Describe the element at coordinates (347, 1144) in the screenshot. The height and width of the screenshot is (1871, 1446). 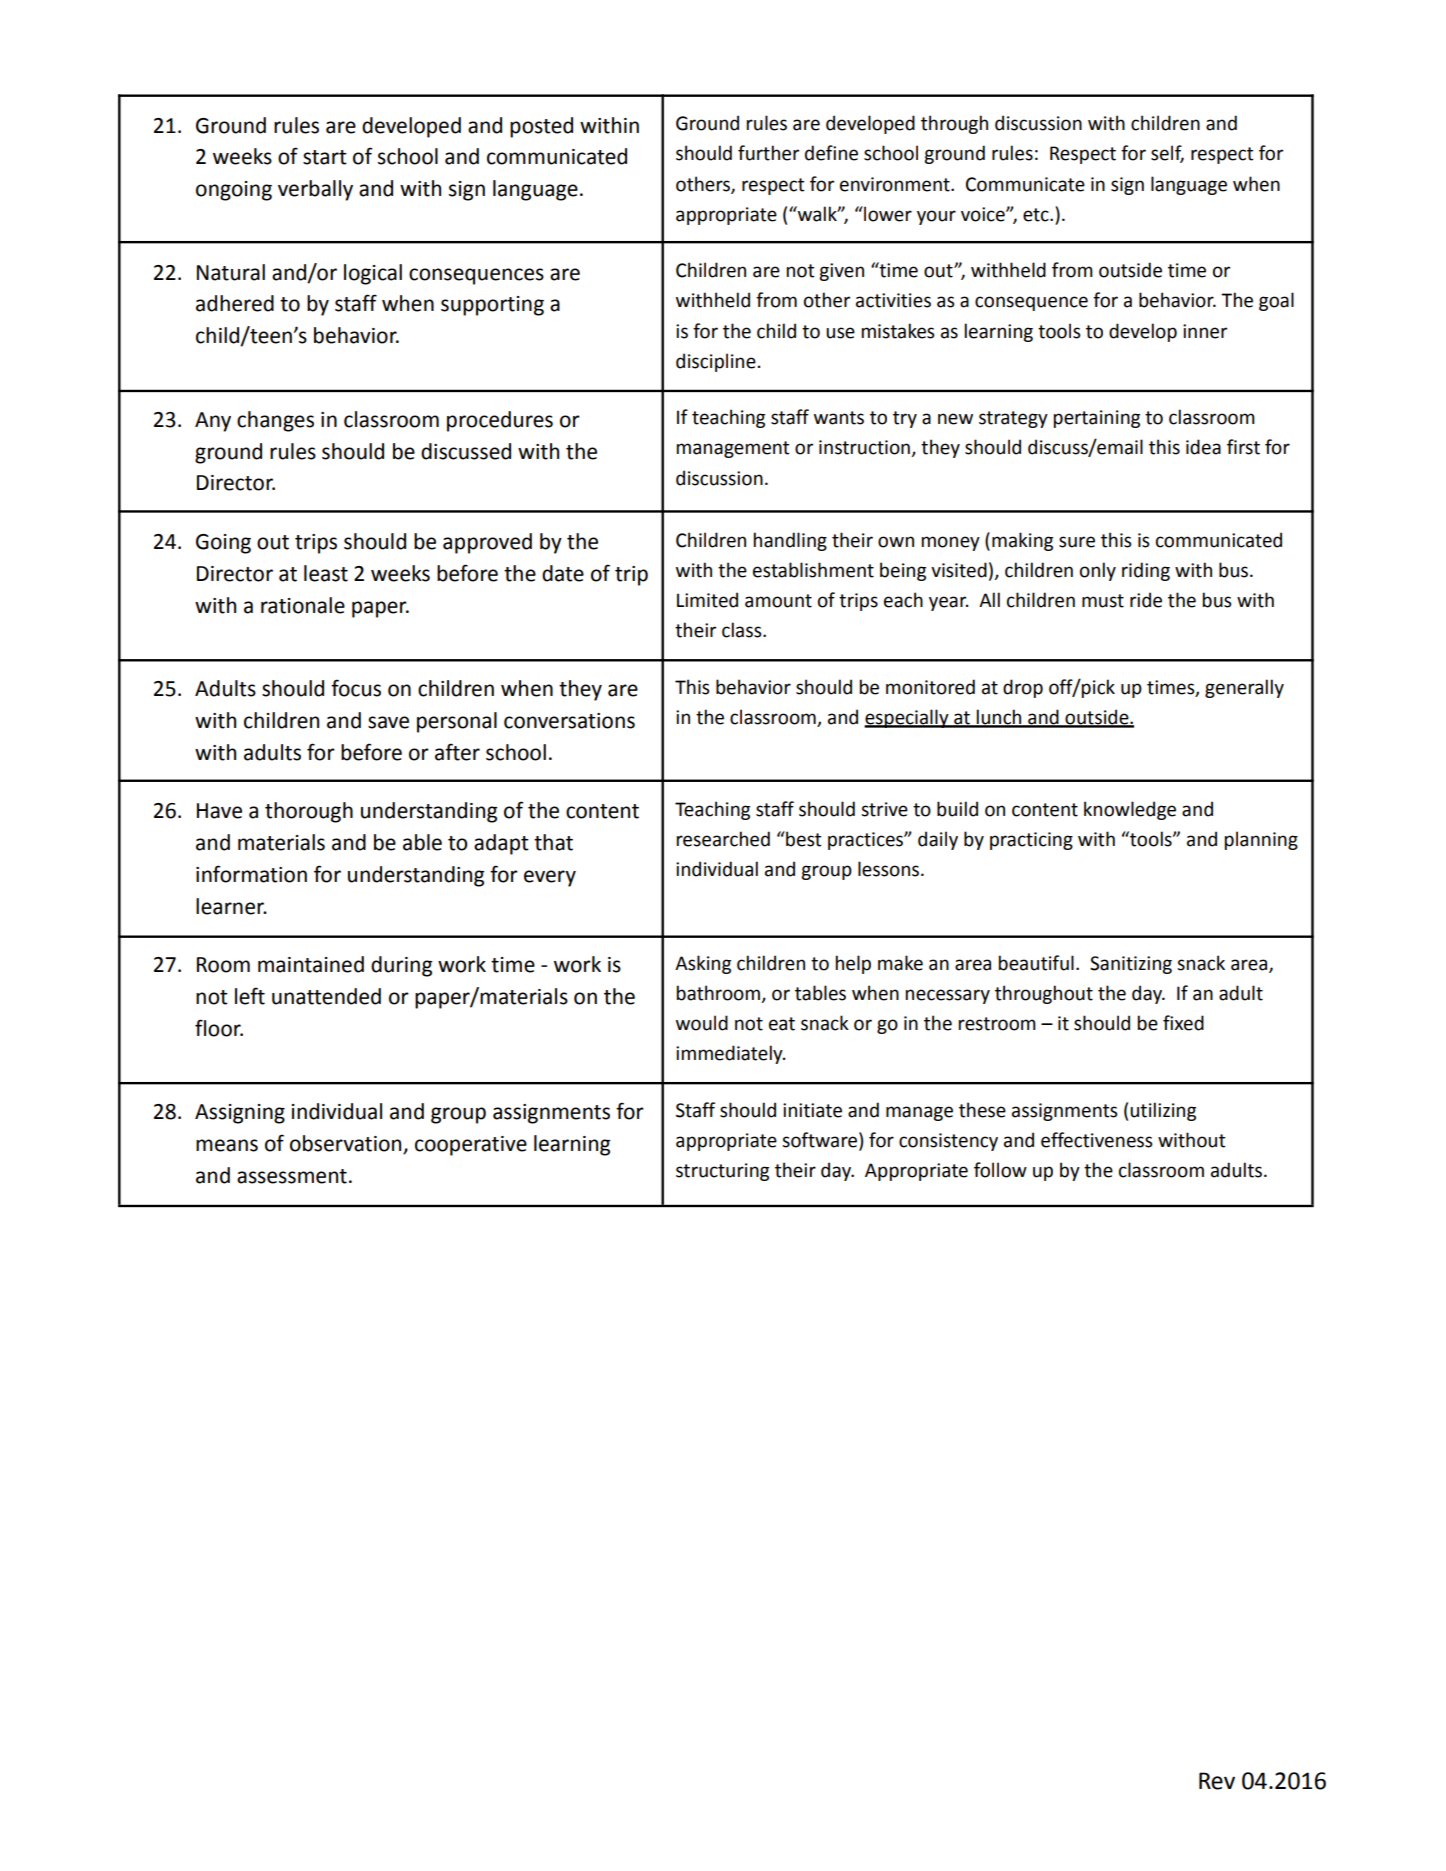
I see `observation` at that location.
